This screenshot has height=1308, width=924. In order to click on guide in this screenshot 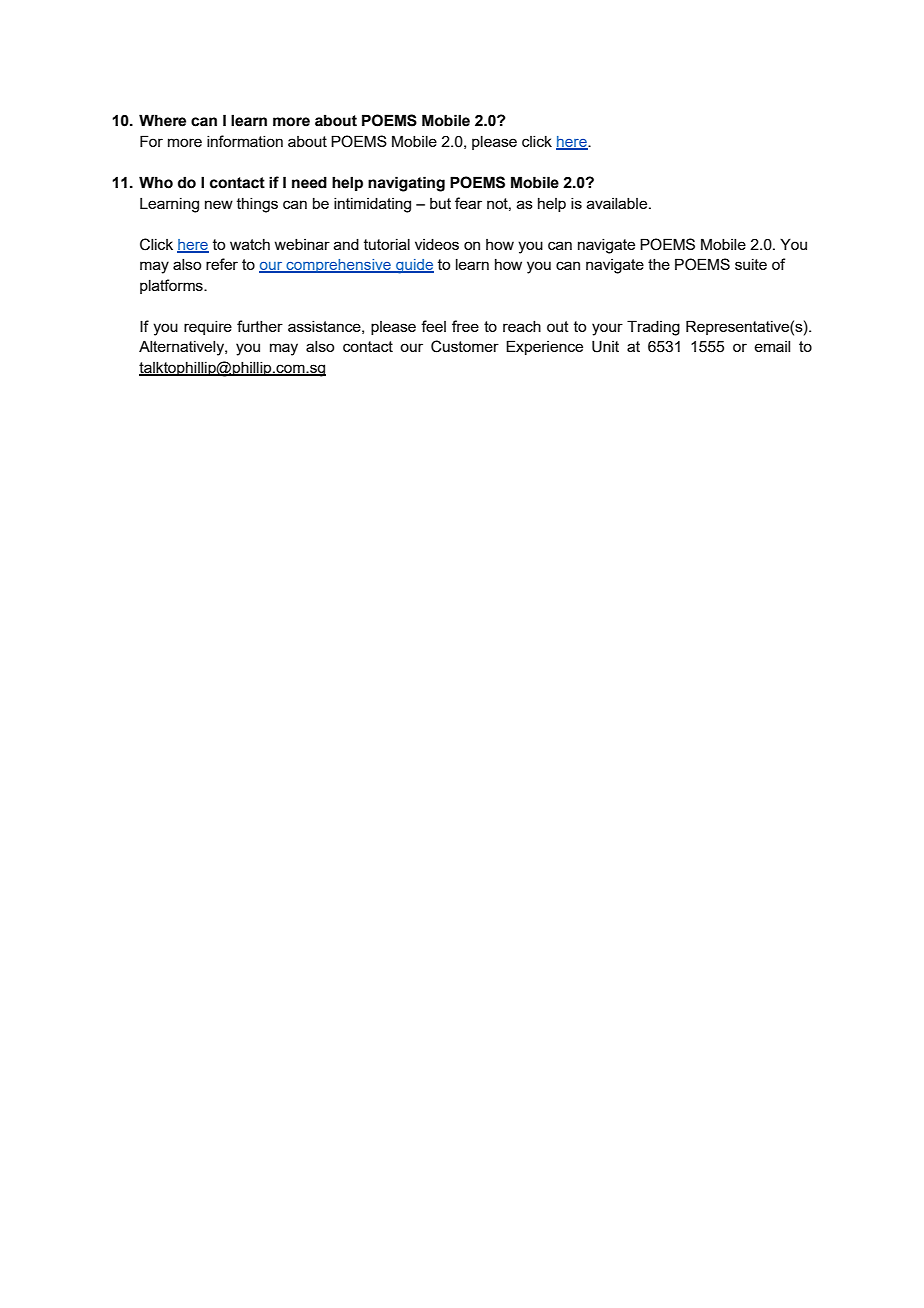, I will do `click(414, 266)`.
